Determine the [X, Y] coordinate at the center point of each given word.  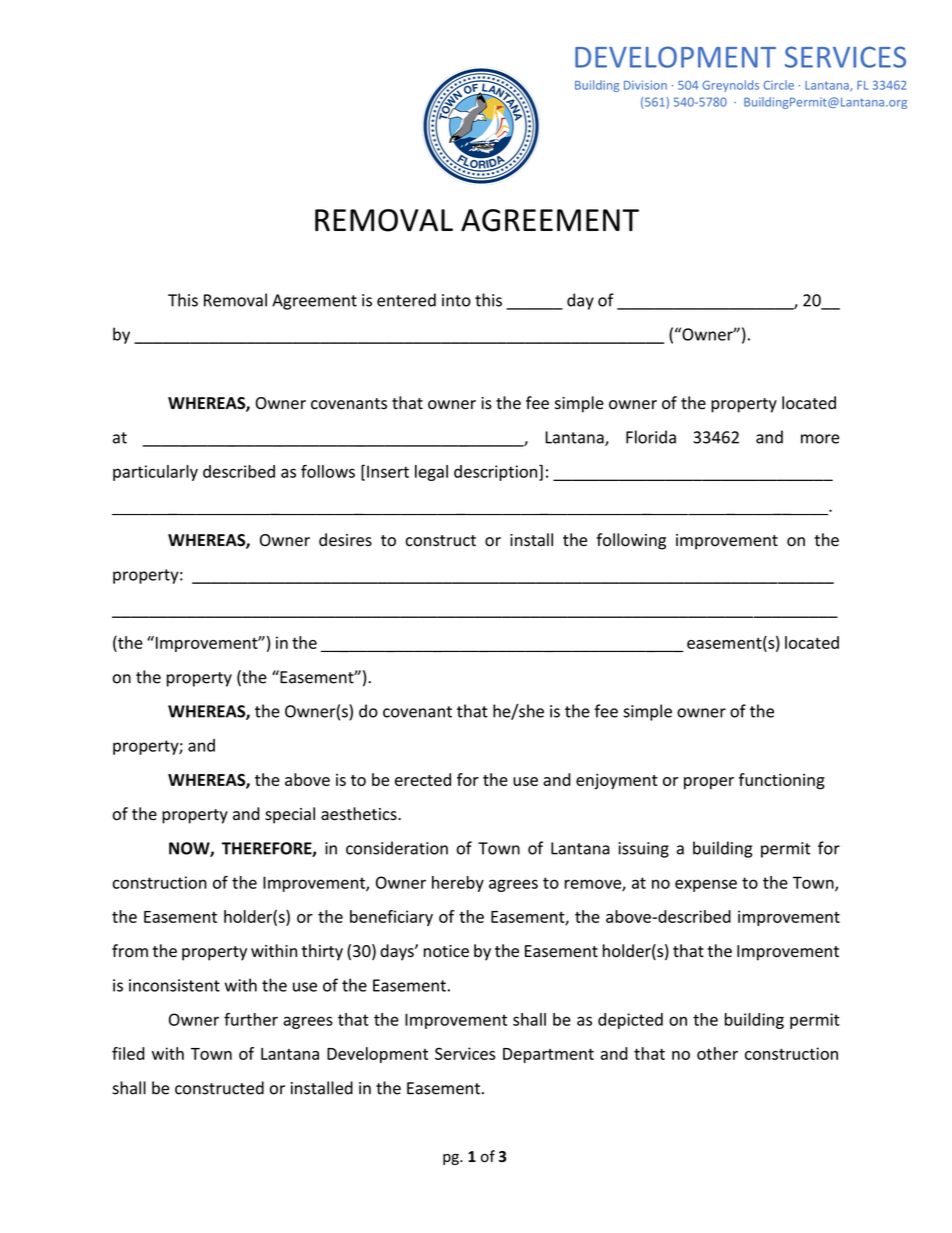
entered [406, 300]
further [251, 1019]
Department [548, 1055]
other [717, 1053]
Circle [779, 85]
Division [645, 85]
